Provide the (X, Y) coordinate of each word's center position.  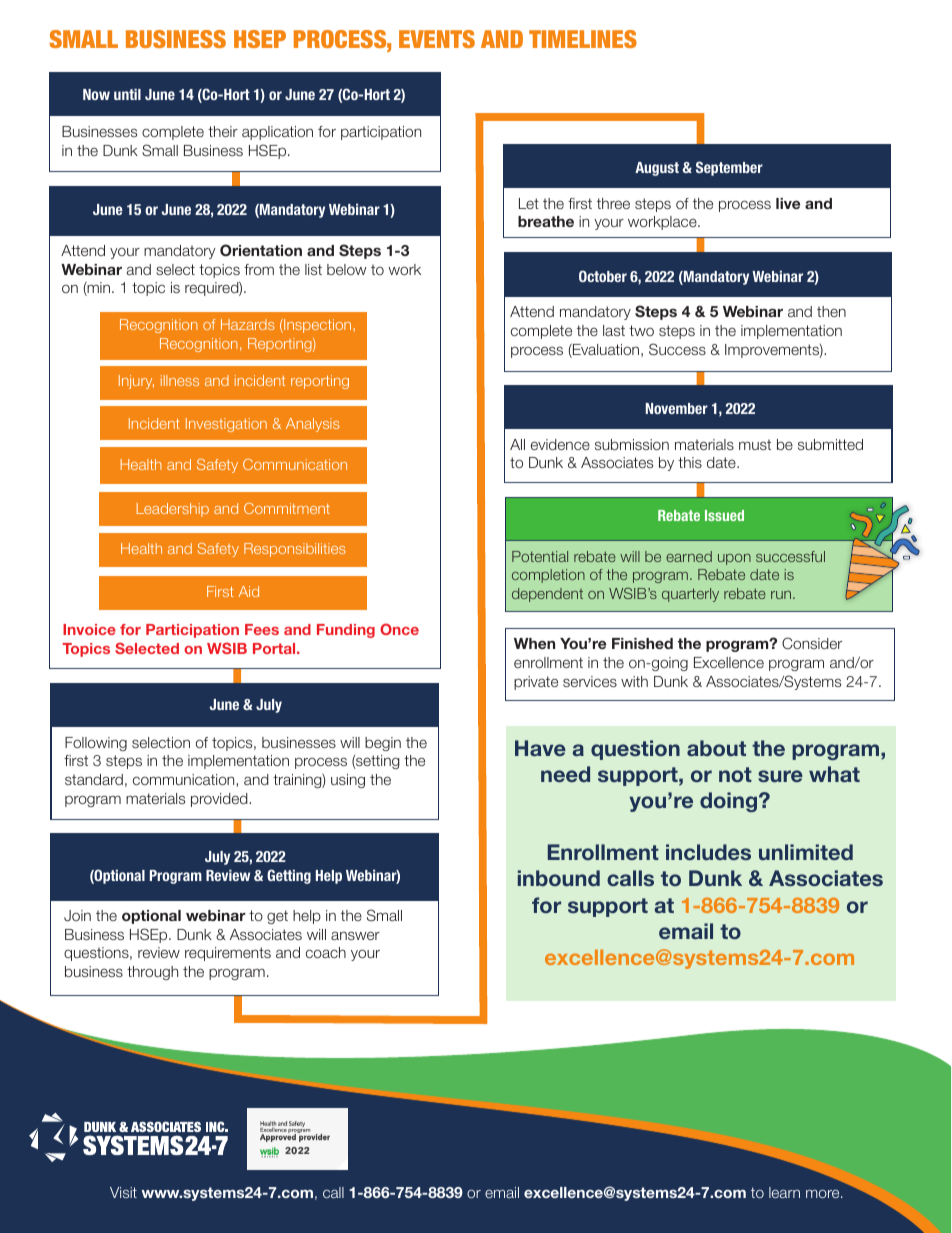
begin (383, 744)
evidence (560, 444)
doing (728, 802)
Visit (123, 1192)
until (127, 94)
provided (220, 800)
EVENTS (437, 39)
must (755, 444)
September (729, 168)
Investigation (226, 425)
